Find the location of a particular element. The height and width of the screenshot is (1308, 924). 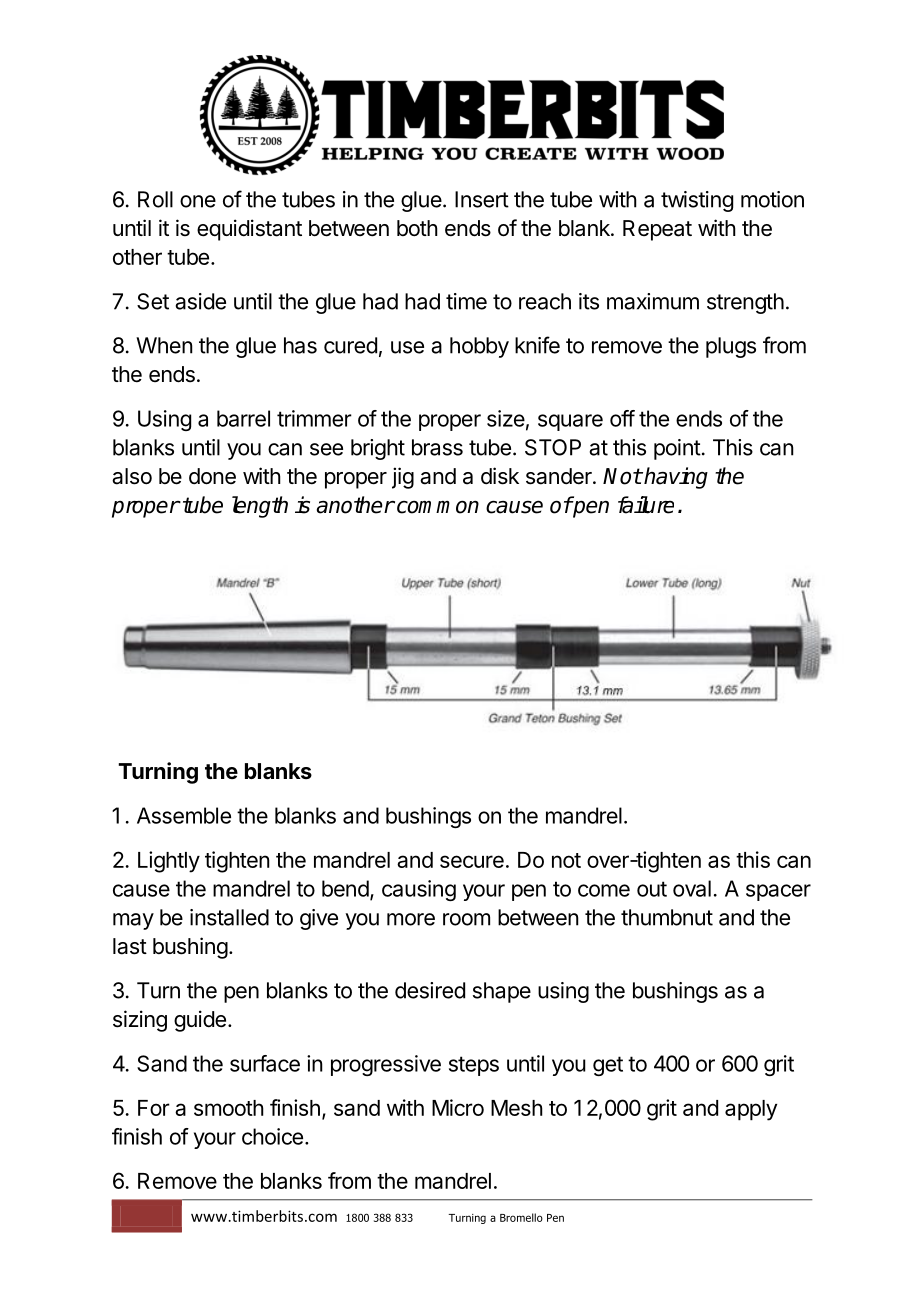

failure is located at coordinates (646, 505).
